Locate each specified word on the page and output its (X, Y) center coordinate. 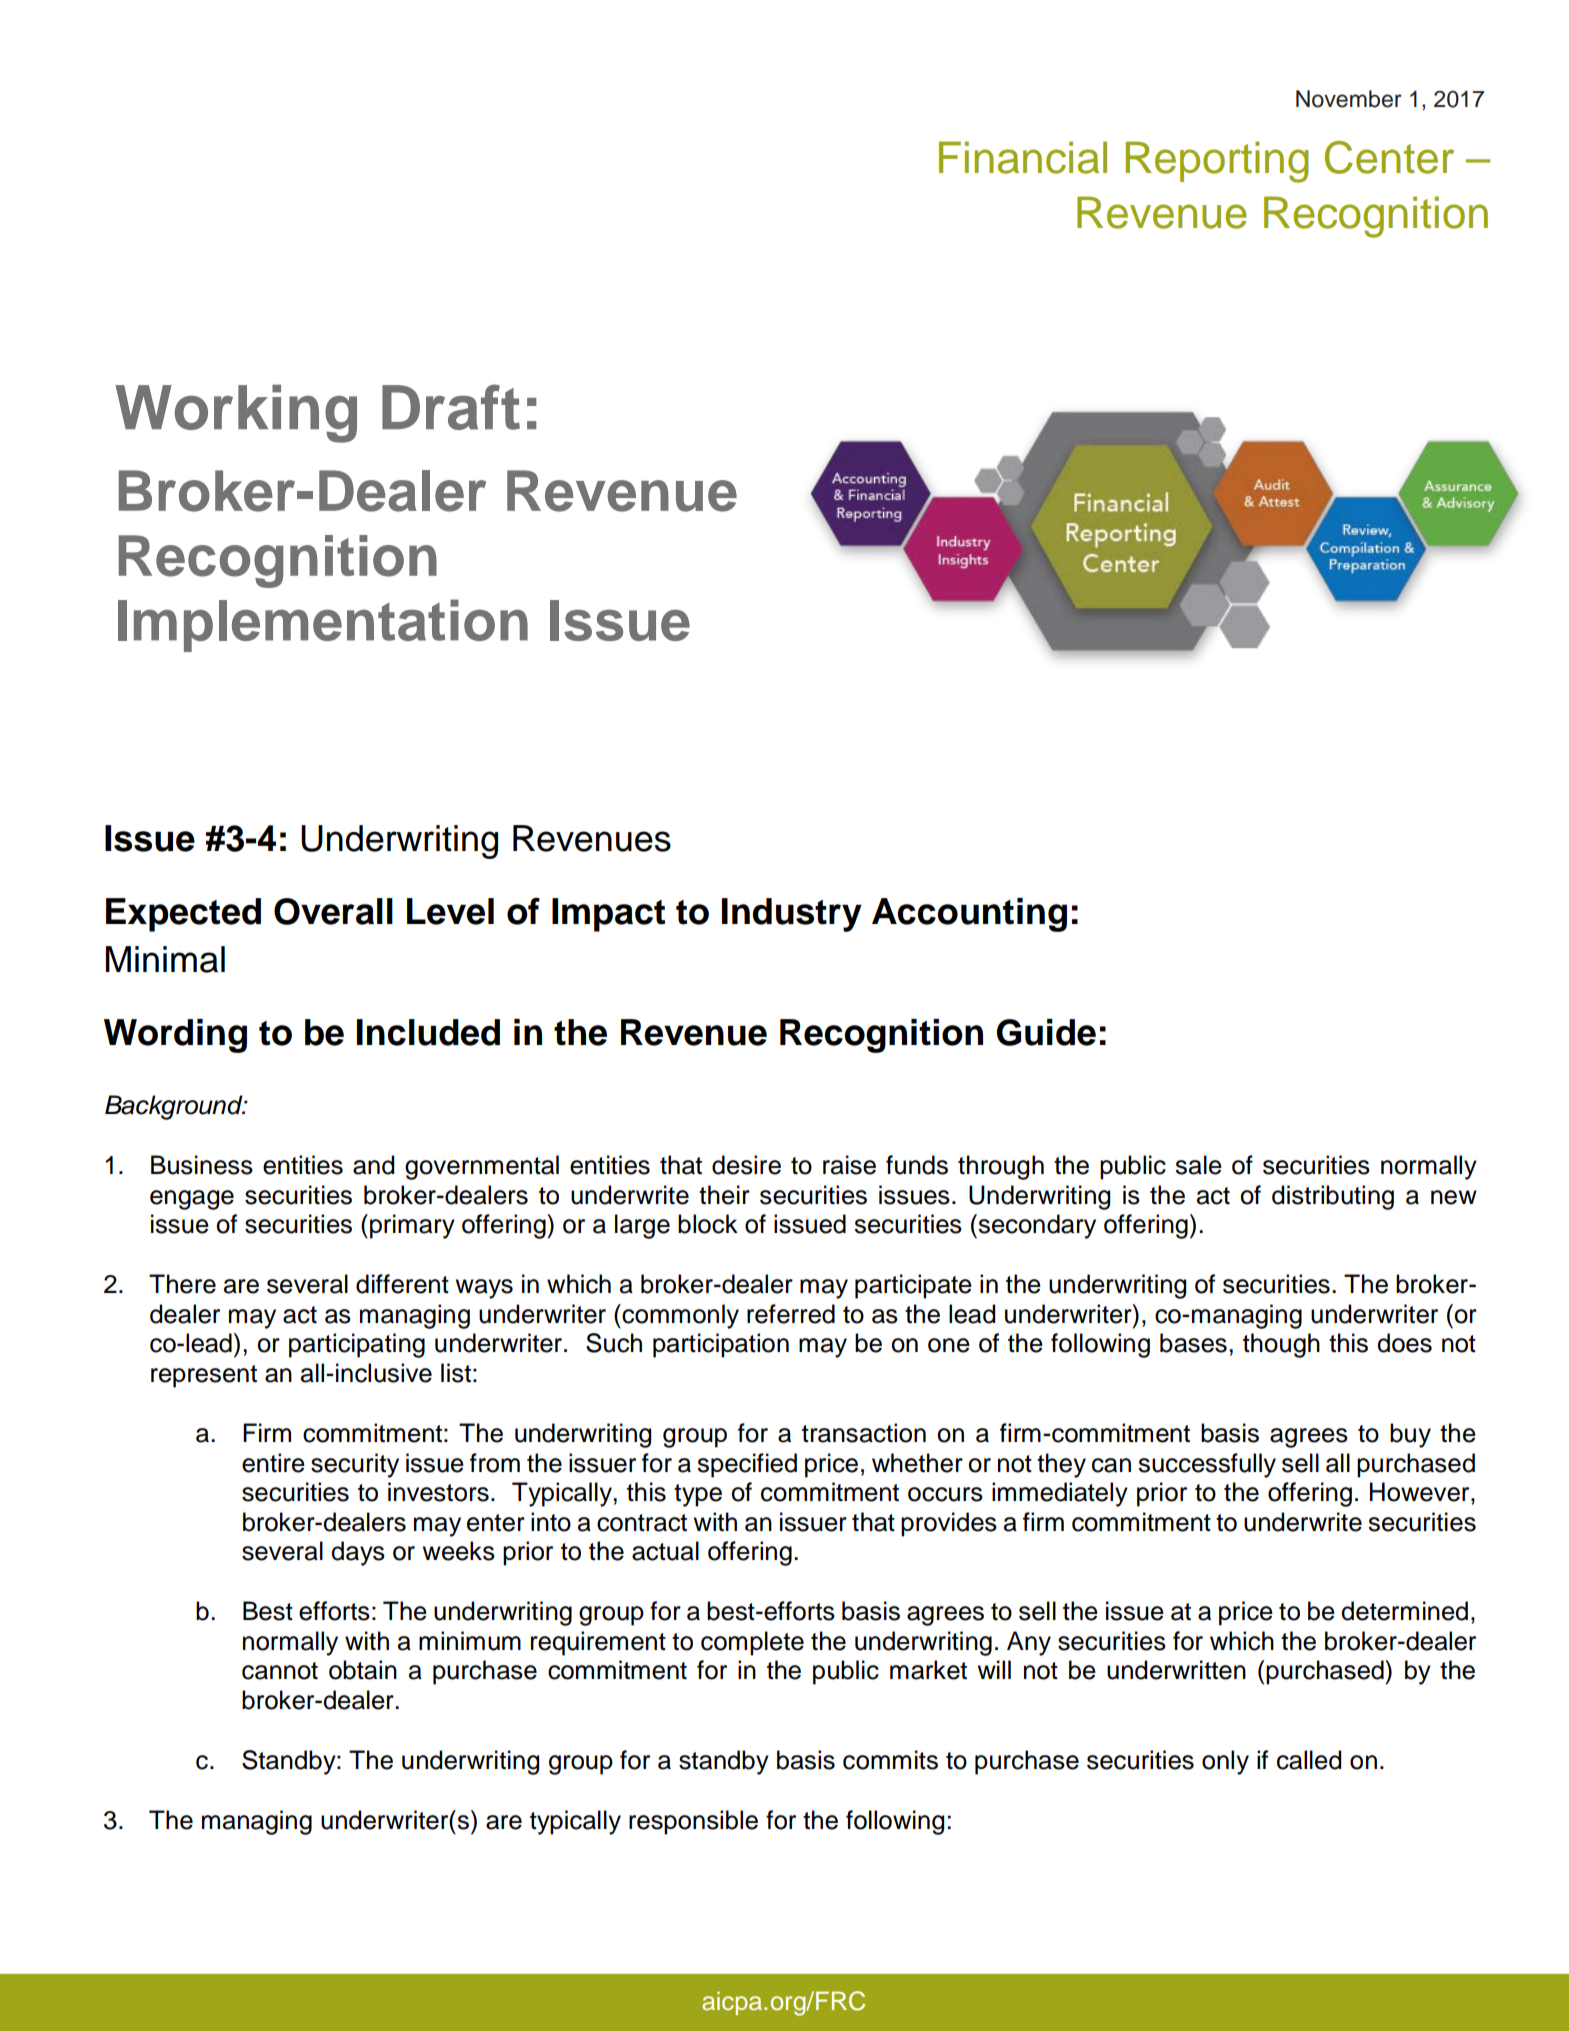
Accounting (969, 915)
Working (236, 413)
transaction (864, 1433)
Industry (792, 915)
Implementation (323, 625)
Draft (451, 407)
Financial (1023, 157)
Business (202, 1165)
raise (849, 1165)
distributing (1333, 1197)
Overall (333, 911)
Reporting (1217, 162)
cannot (280, 1671)
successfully (1207, 1465)
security (355, 1465)
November (1349, 99)
